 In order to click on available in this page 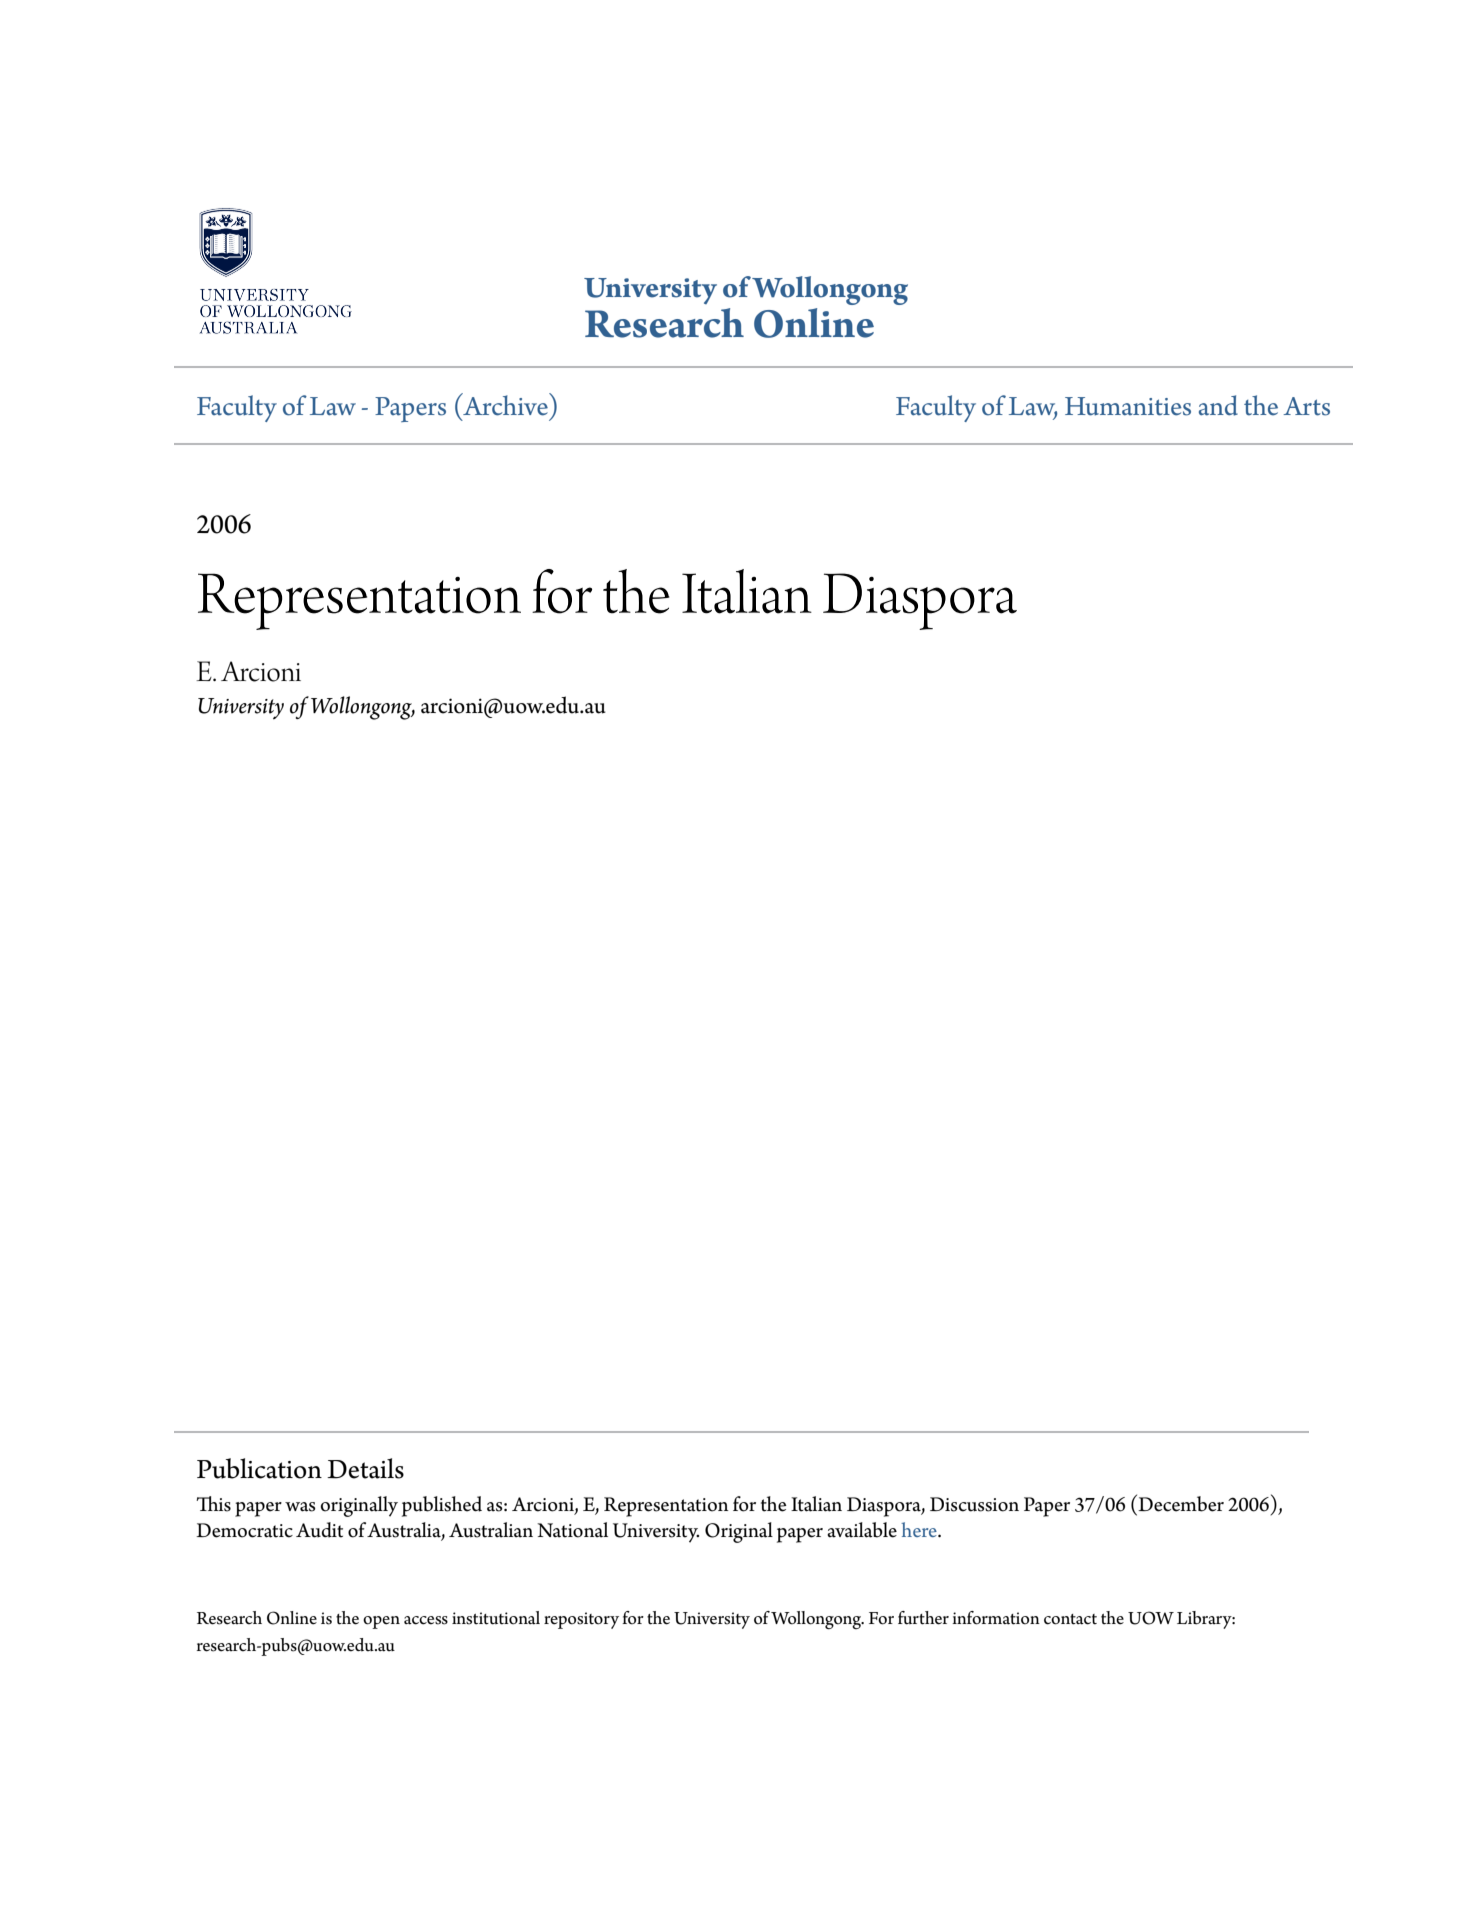, I will do `click(862, 1530)`.
